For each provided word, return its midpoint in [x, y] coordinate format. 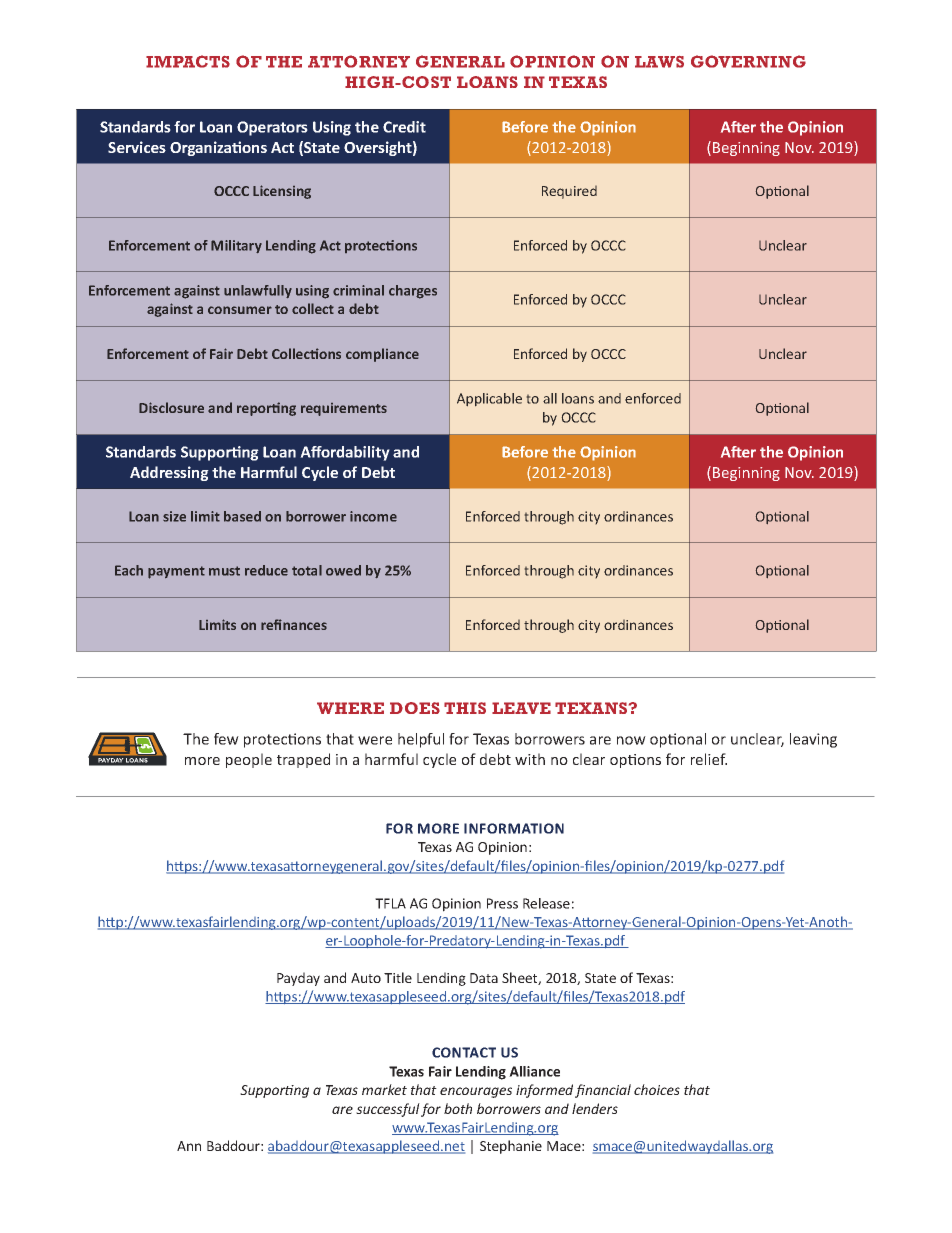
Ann [189, 1146]
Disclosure [171, 407]
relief [709, 759]
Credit [404, 127]
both [458, 1108]
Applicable [489, 399]
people [249, 760]
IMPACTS [188, 61]
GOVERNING [748, 61]
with [530, 759]
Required [569, 192]
